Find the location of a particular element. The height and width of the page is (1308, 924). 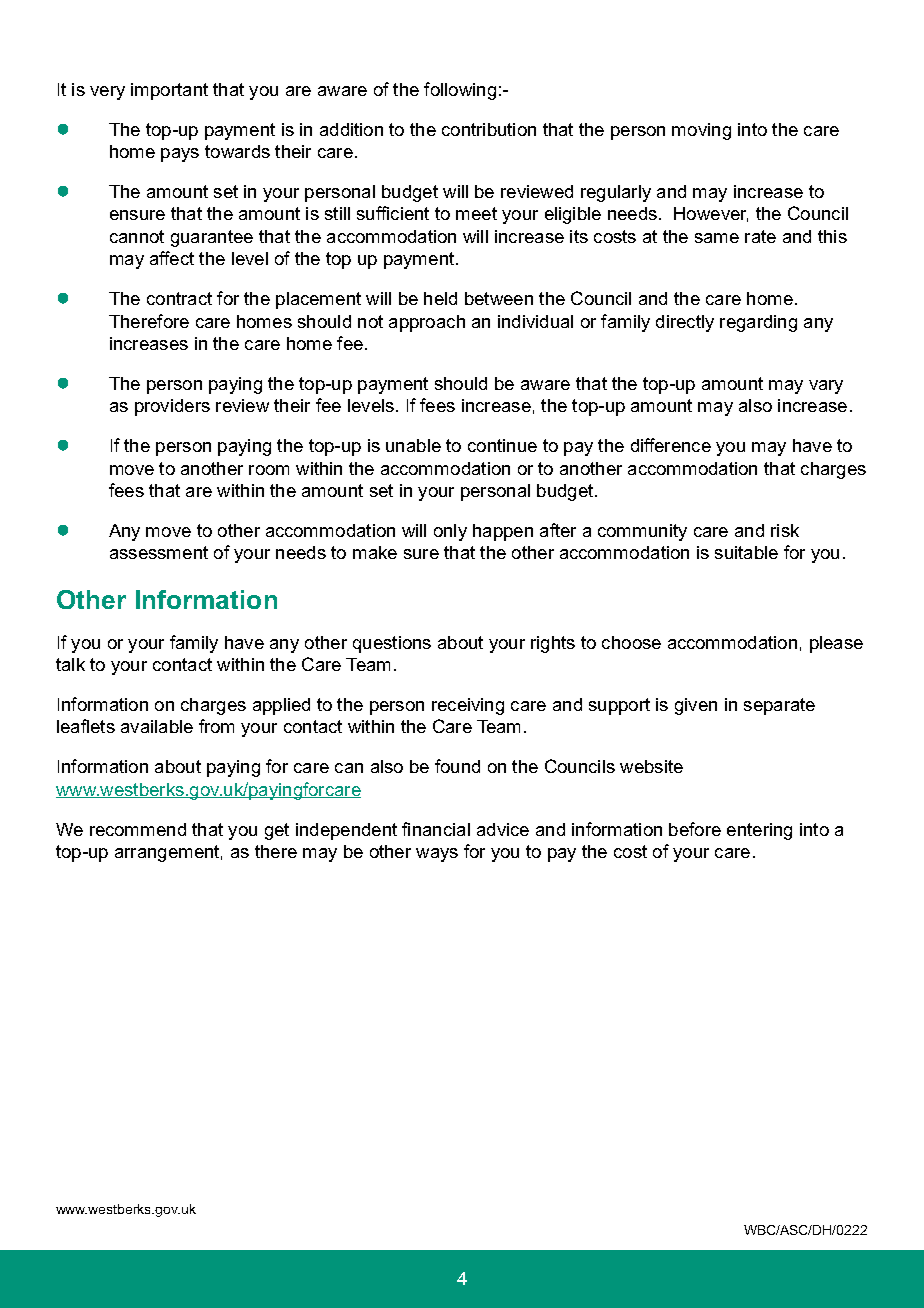

entering is located at coordinates (759, 831).
